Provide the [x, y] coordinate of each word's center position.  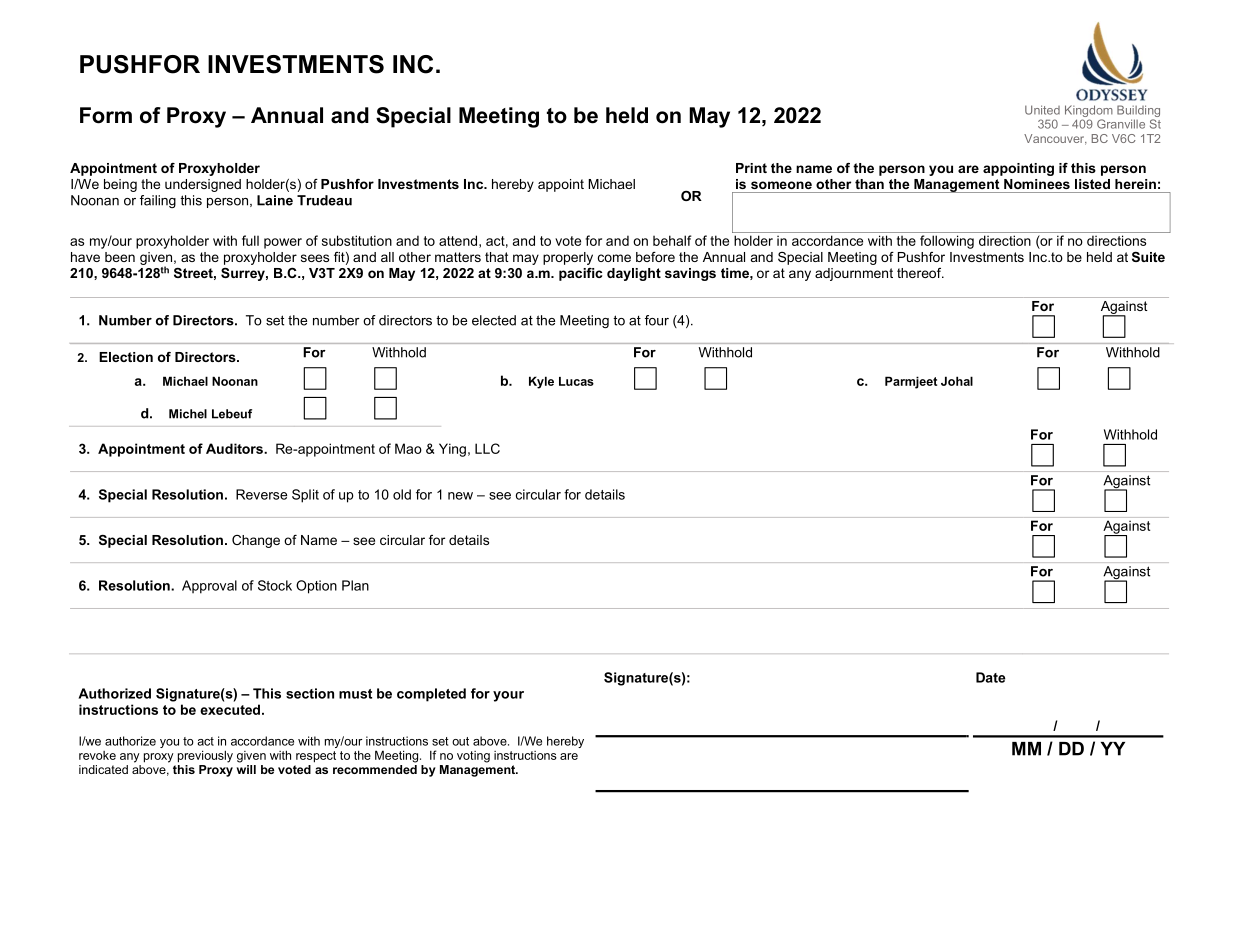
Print [751, 168]
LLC [487, 448]
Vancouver [1055, 139]
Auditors [235, 448]
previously [205, 756]
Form [106, 115]
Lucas [576, 381]
